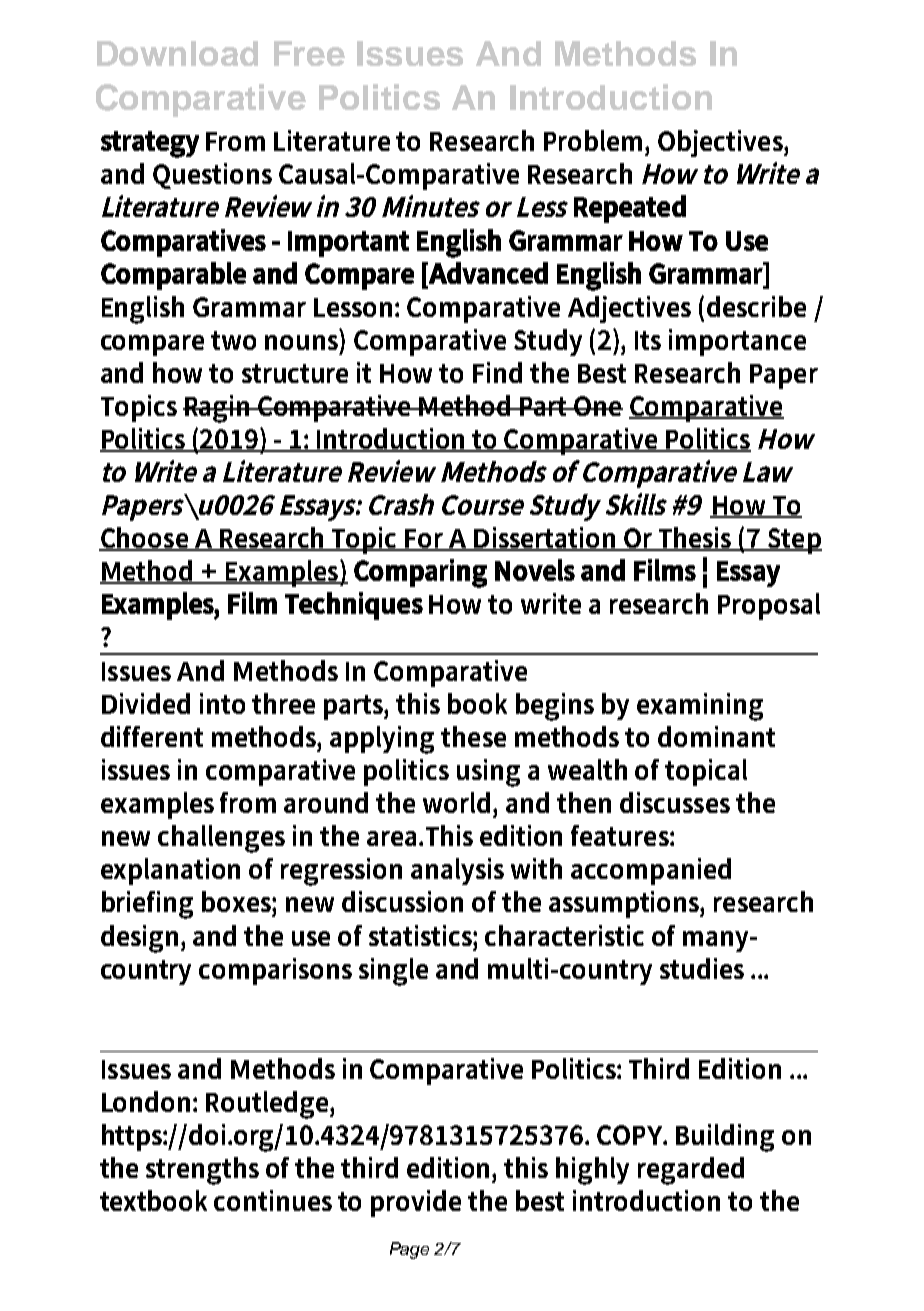 Image resolution: width=924 pixels, height=1311 pixels. What do you see at coordinates (630, 209) in the page?
I see `Repeated` at bounding box center [630, 209].
